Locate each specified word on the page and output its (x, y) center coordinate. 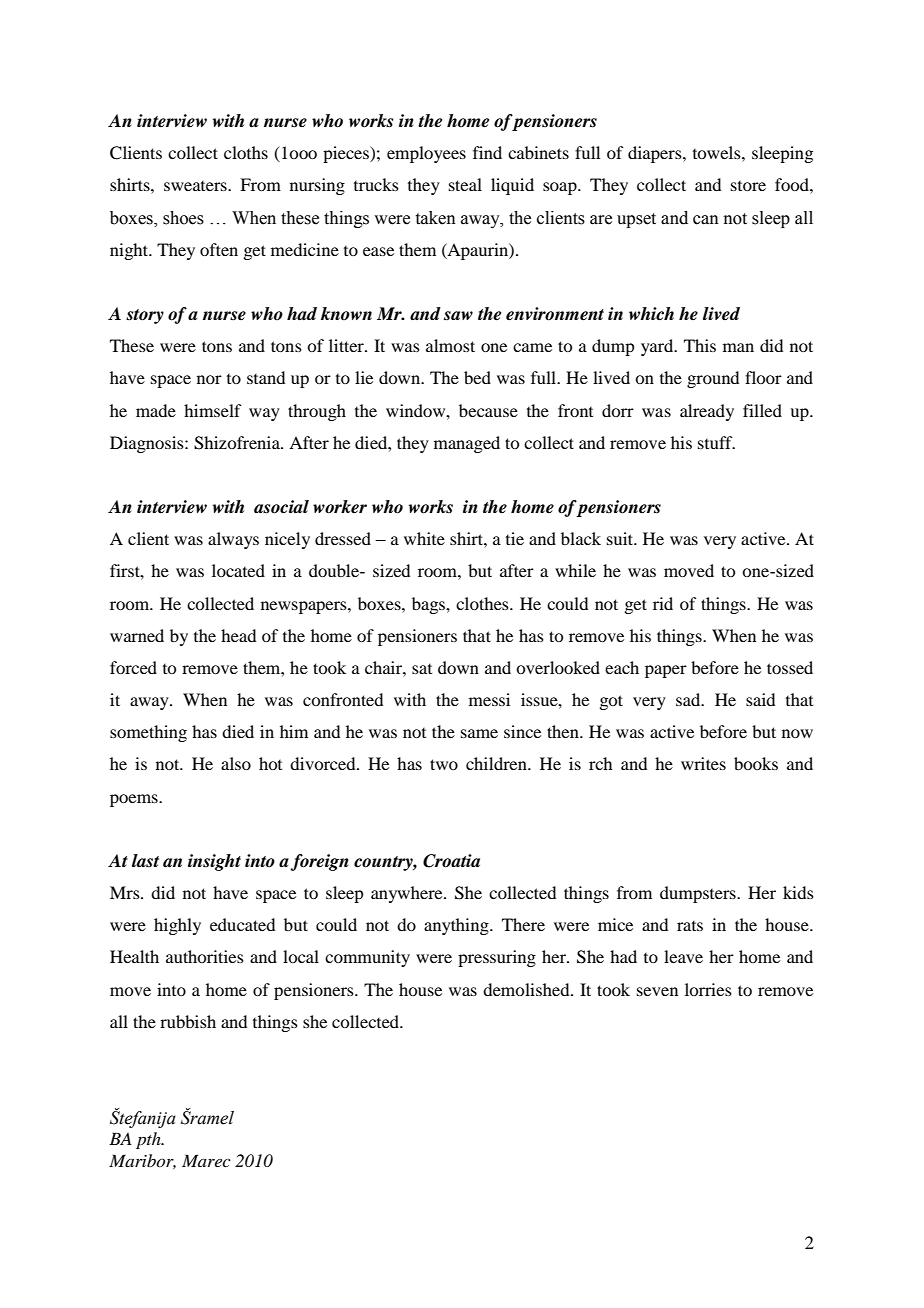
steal (465, 184)
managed (467, 444)
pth (149, 1140)
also (236, 763)
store (748, 186)
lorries (708, 989)
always (233, 540)
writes (703, 763)
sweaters (196, 186)
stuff (716, 442)
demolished (527, 989)
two (444, 764)
